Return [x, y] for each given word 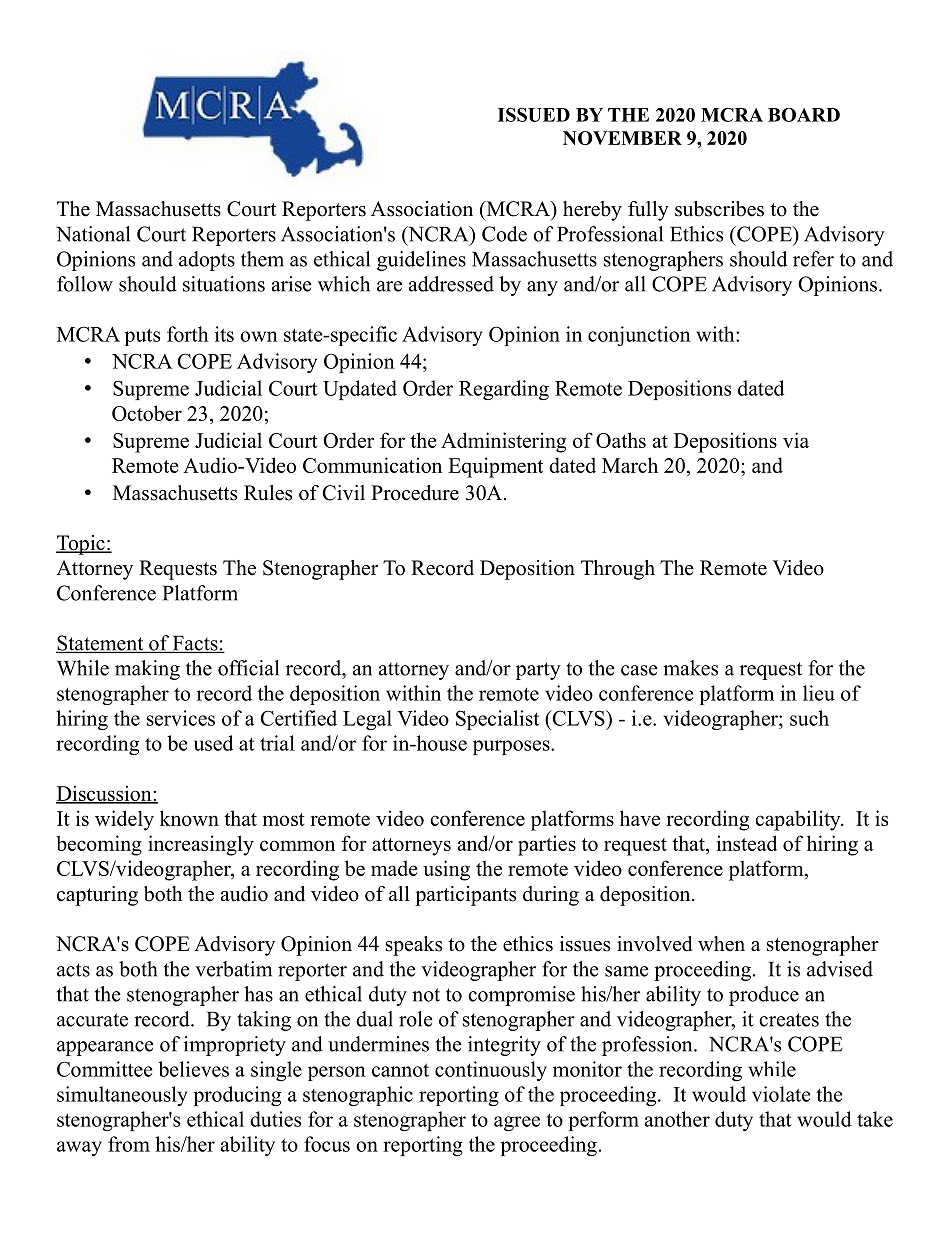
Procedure [415, 493]
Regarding [504, 390]
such [809, 718]
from [129, 1144]
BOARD [804, 115]
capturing [97, 896]
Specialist [497, 720]
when [721, 944]
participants [465, 896]
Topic [81, 545]
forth [188, 334]
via [796, 440]
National [93, 234]
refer [813, 259]
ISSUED [534, 115]
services [181, 718]
